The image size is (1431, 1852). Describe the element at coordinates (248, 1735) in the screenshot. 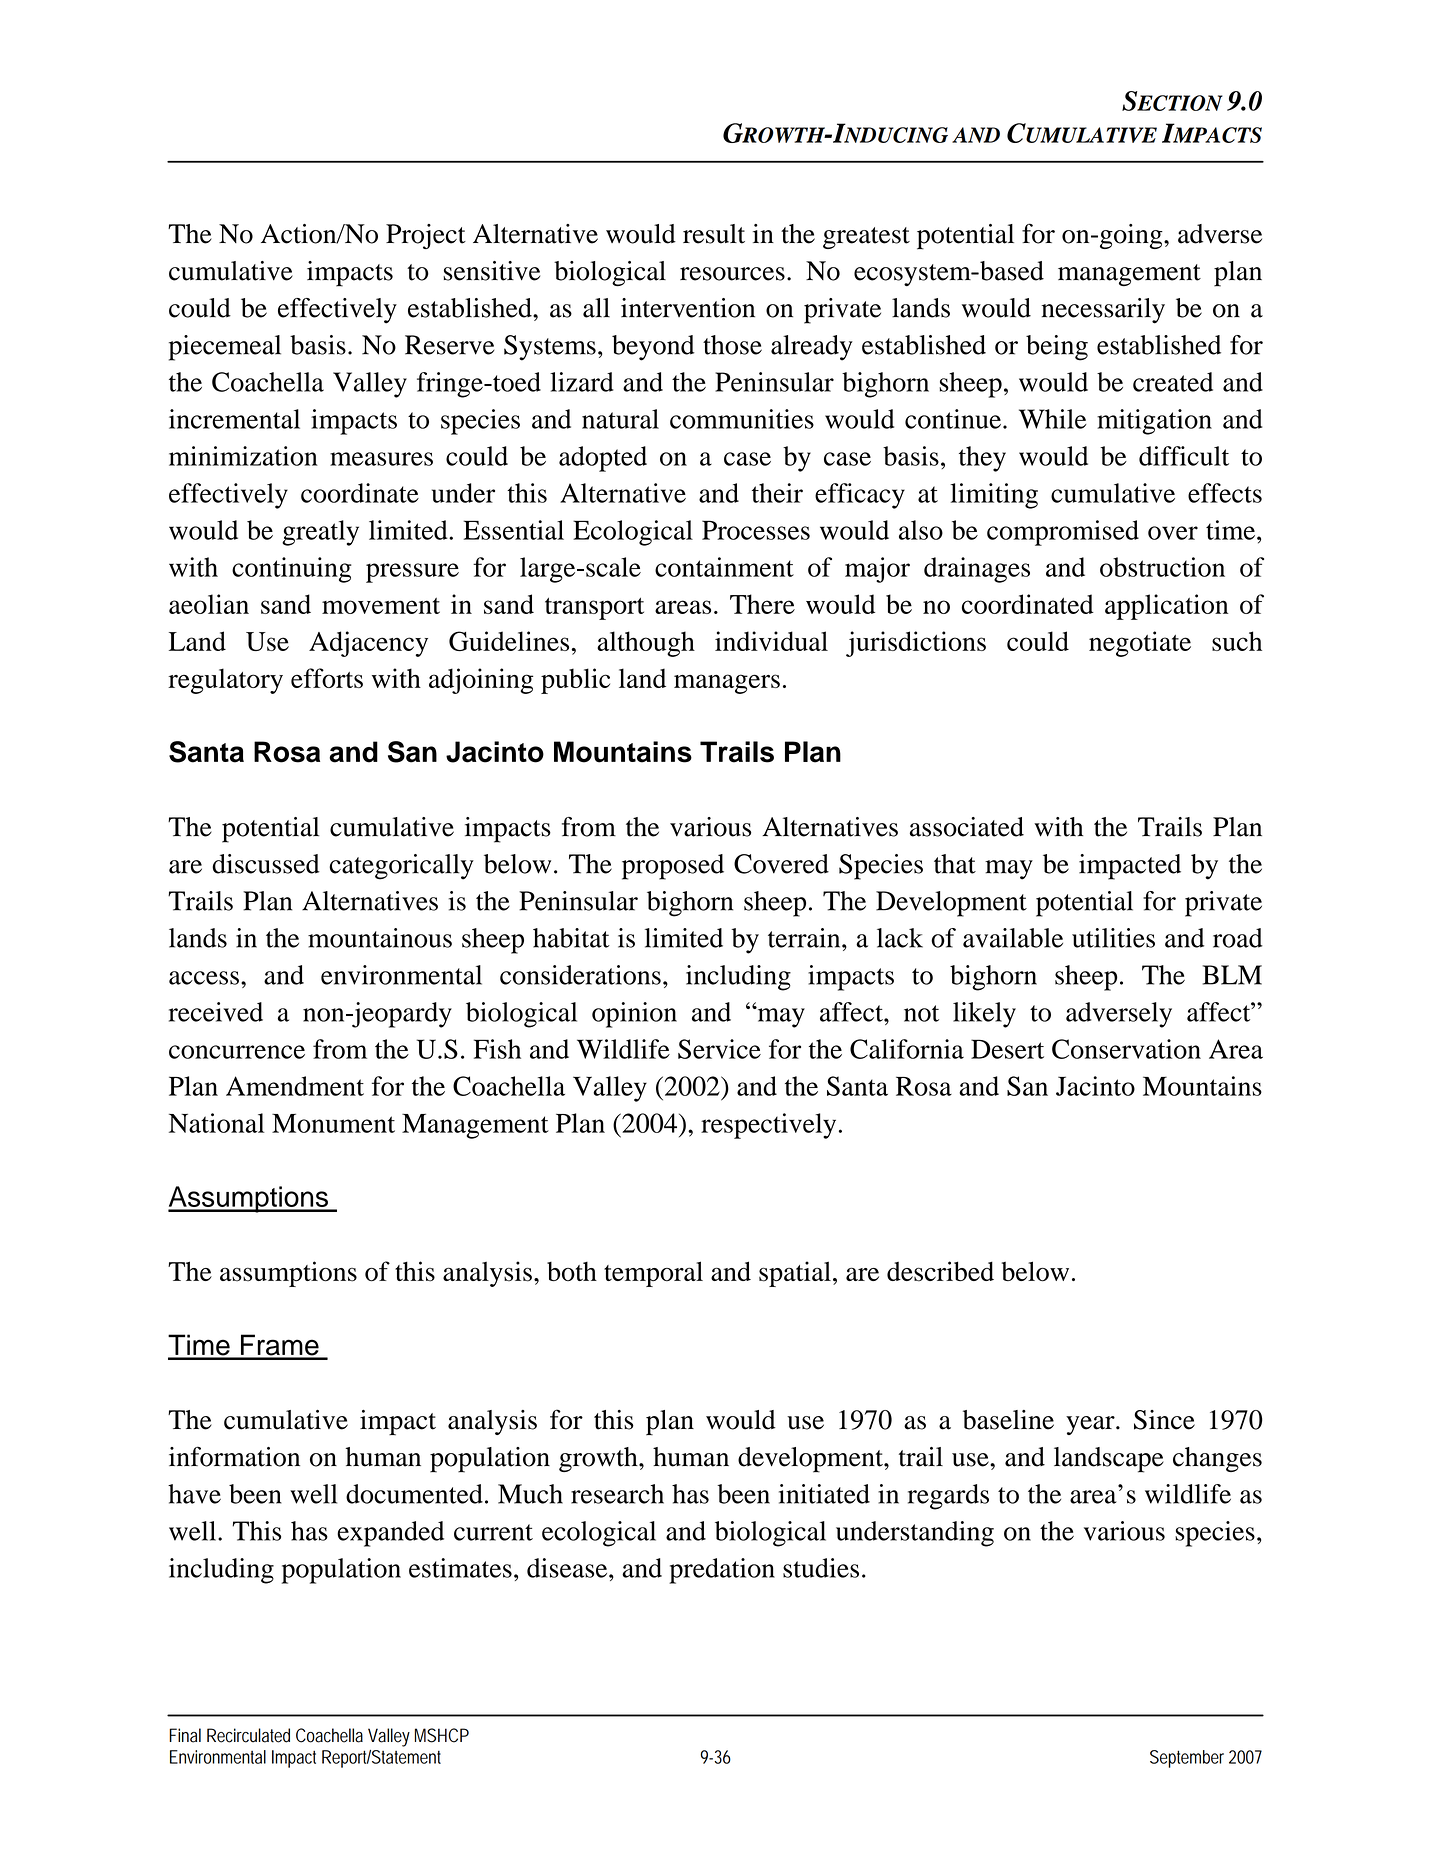

I see `Recirculated` at that location.
